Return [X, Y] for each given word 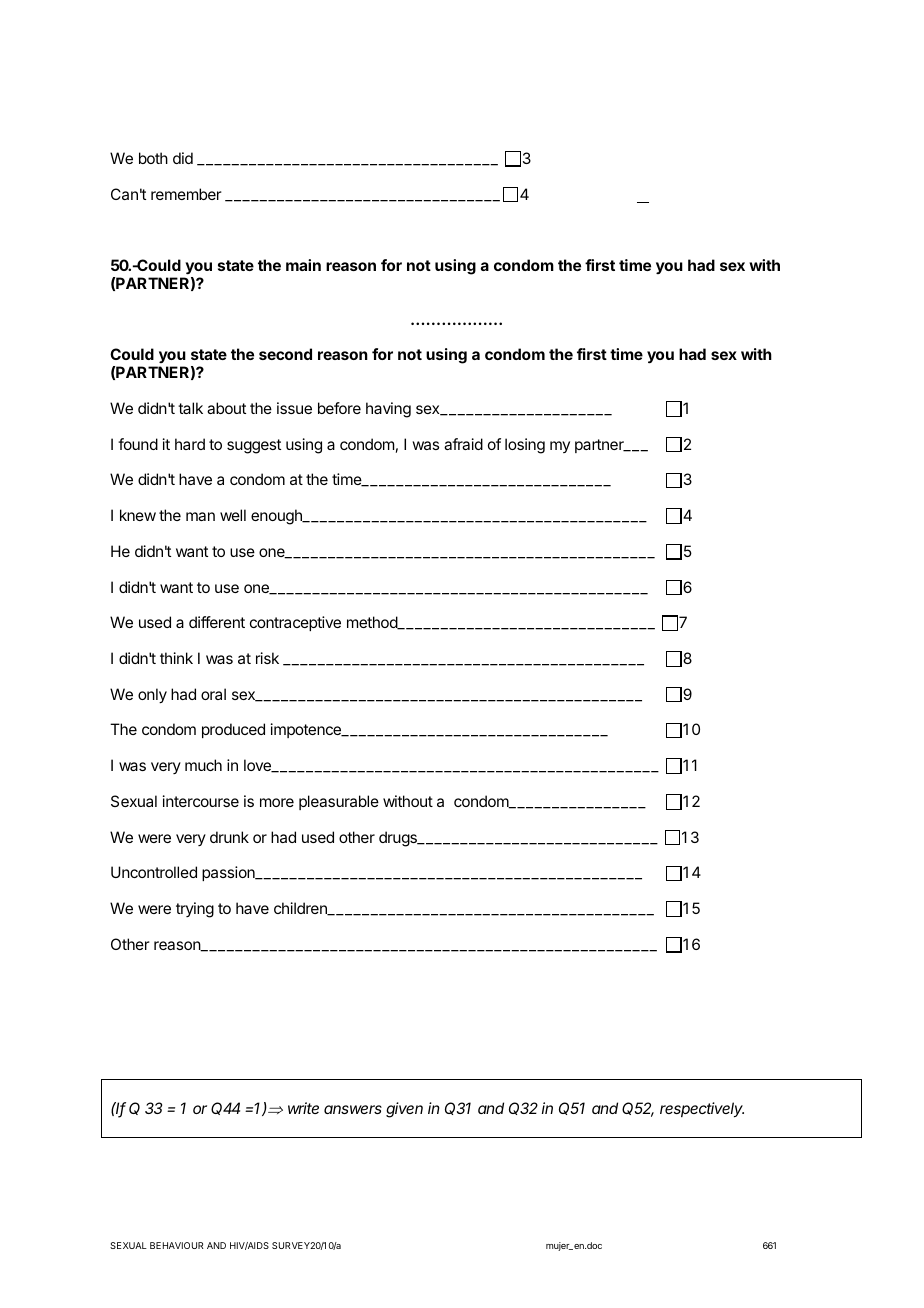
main [303, 265]
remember [186, 194]
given [404, 1110]
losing [525, 446]
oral [213, 694]
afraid [463, 444]
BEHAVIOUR [176, 1245]
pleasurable [339, 802]
